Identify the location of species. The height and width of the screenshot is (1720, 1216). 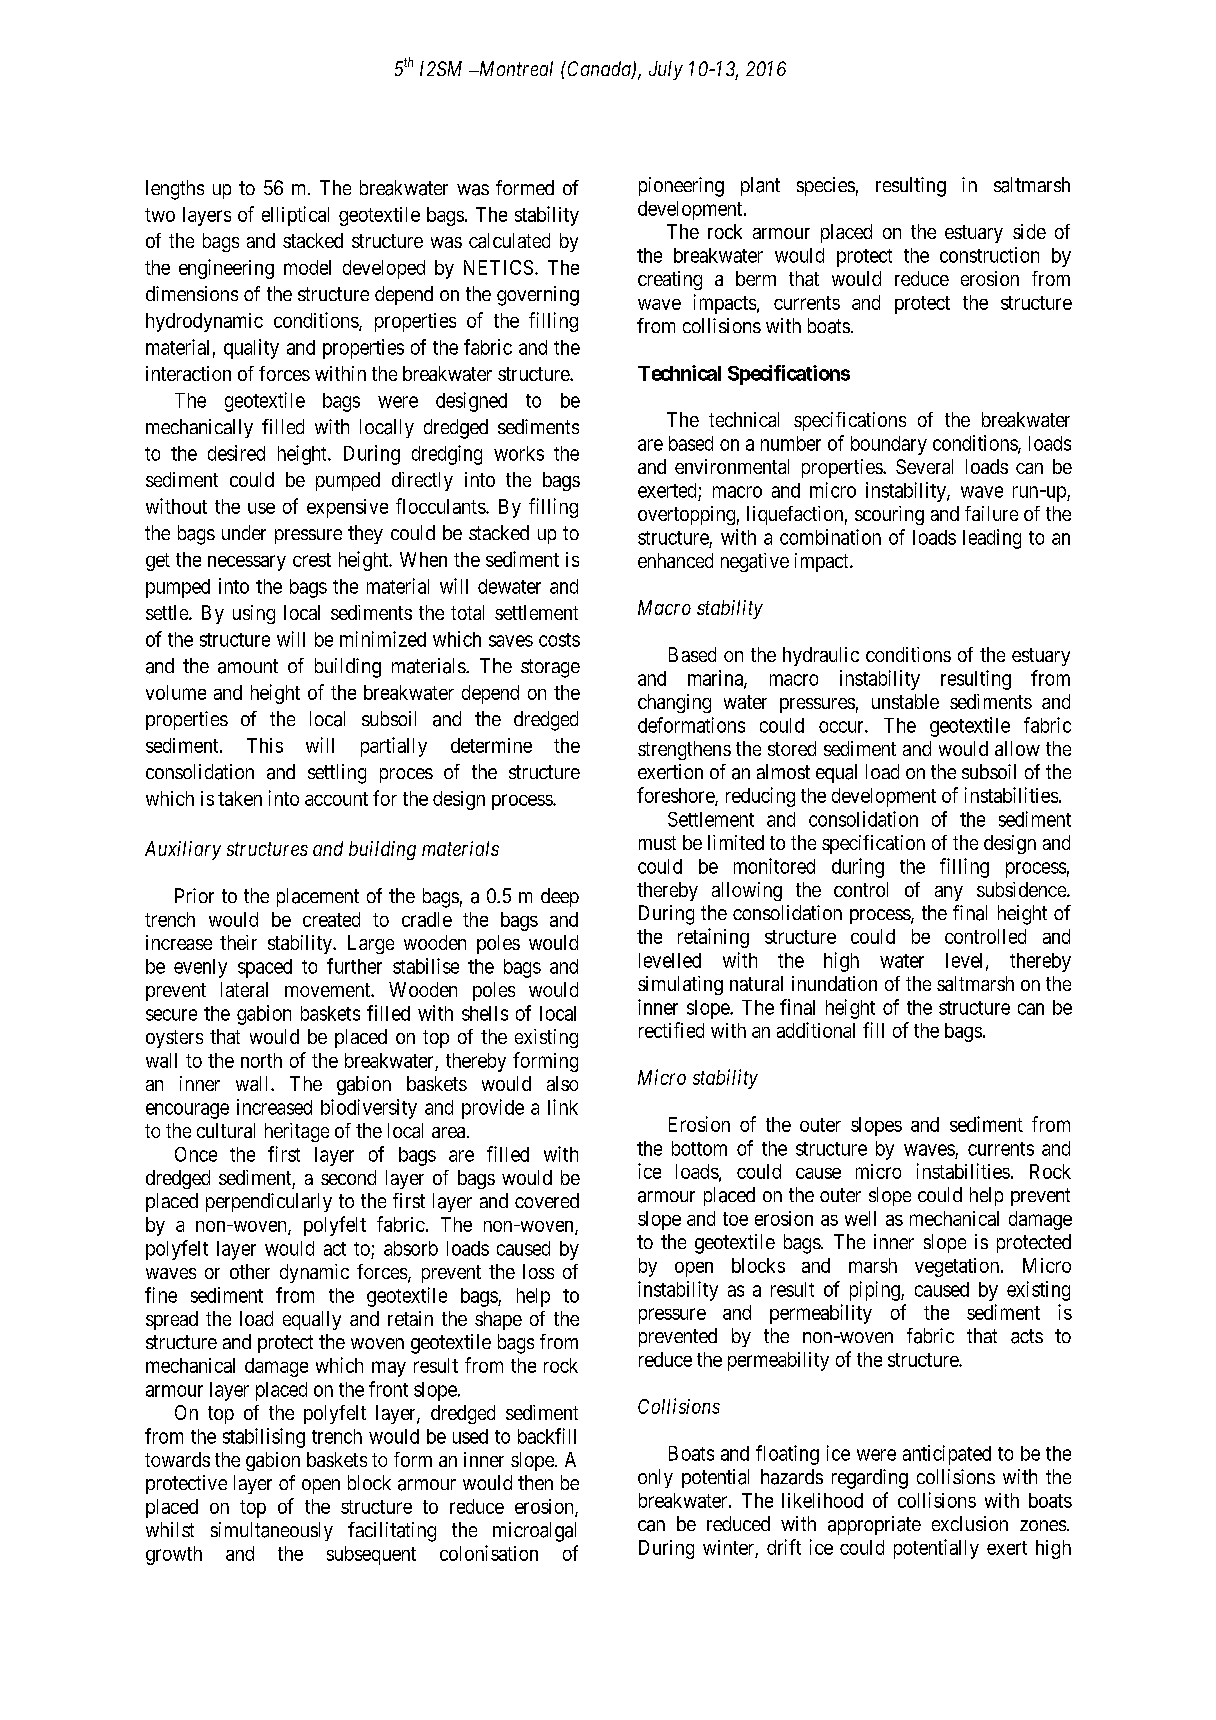
(826, 186).
